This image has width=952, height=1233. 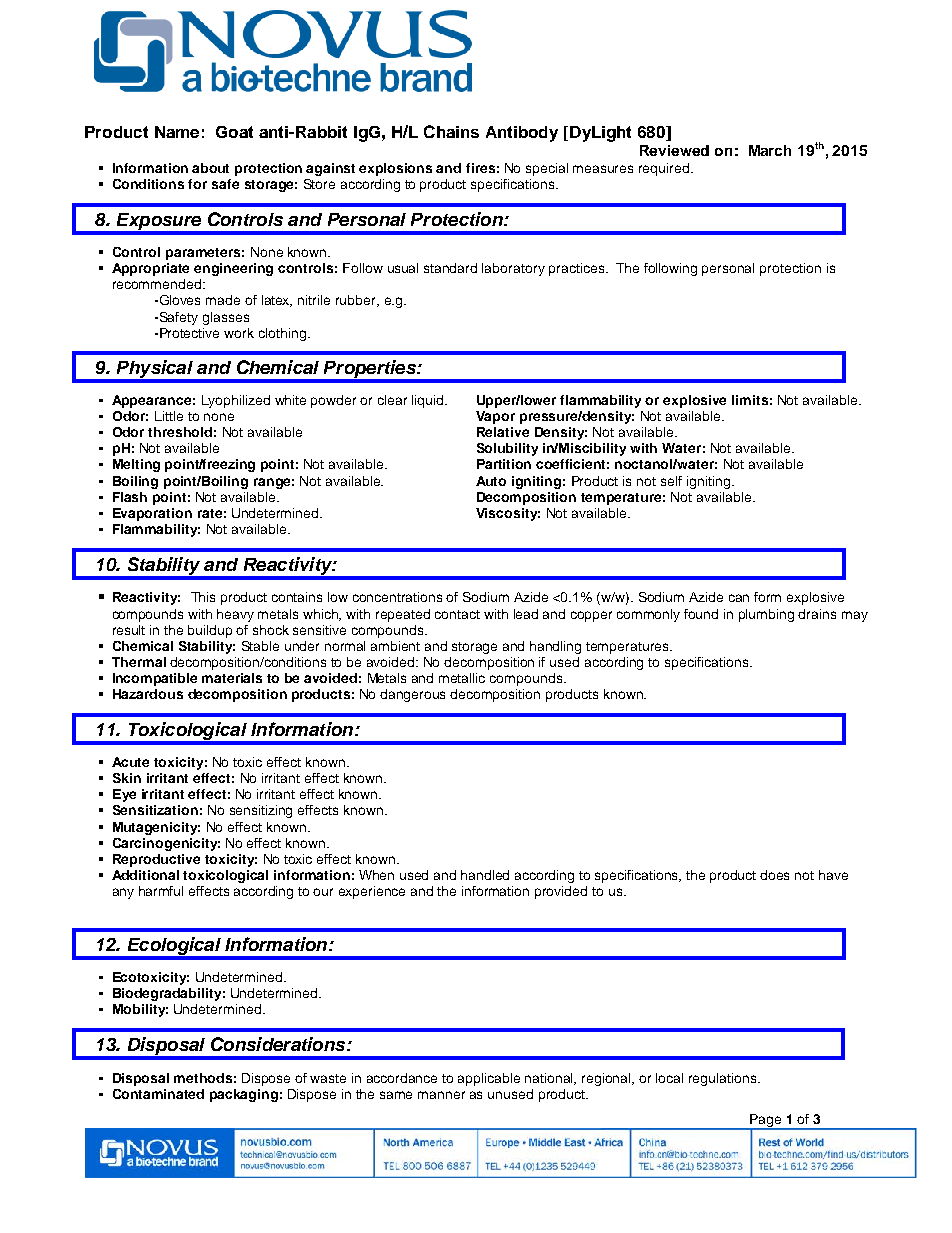 I want to click on fires, so click(x=480, y=168).
